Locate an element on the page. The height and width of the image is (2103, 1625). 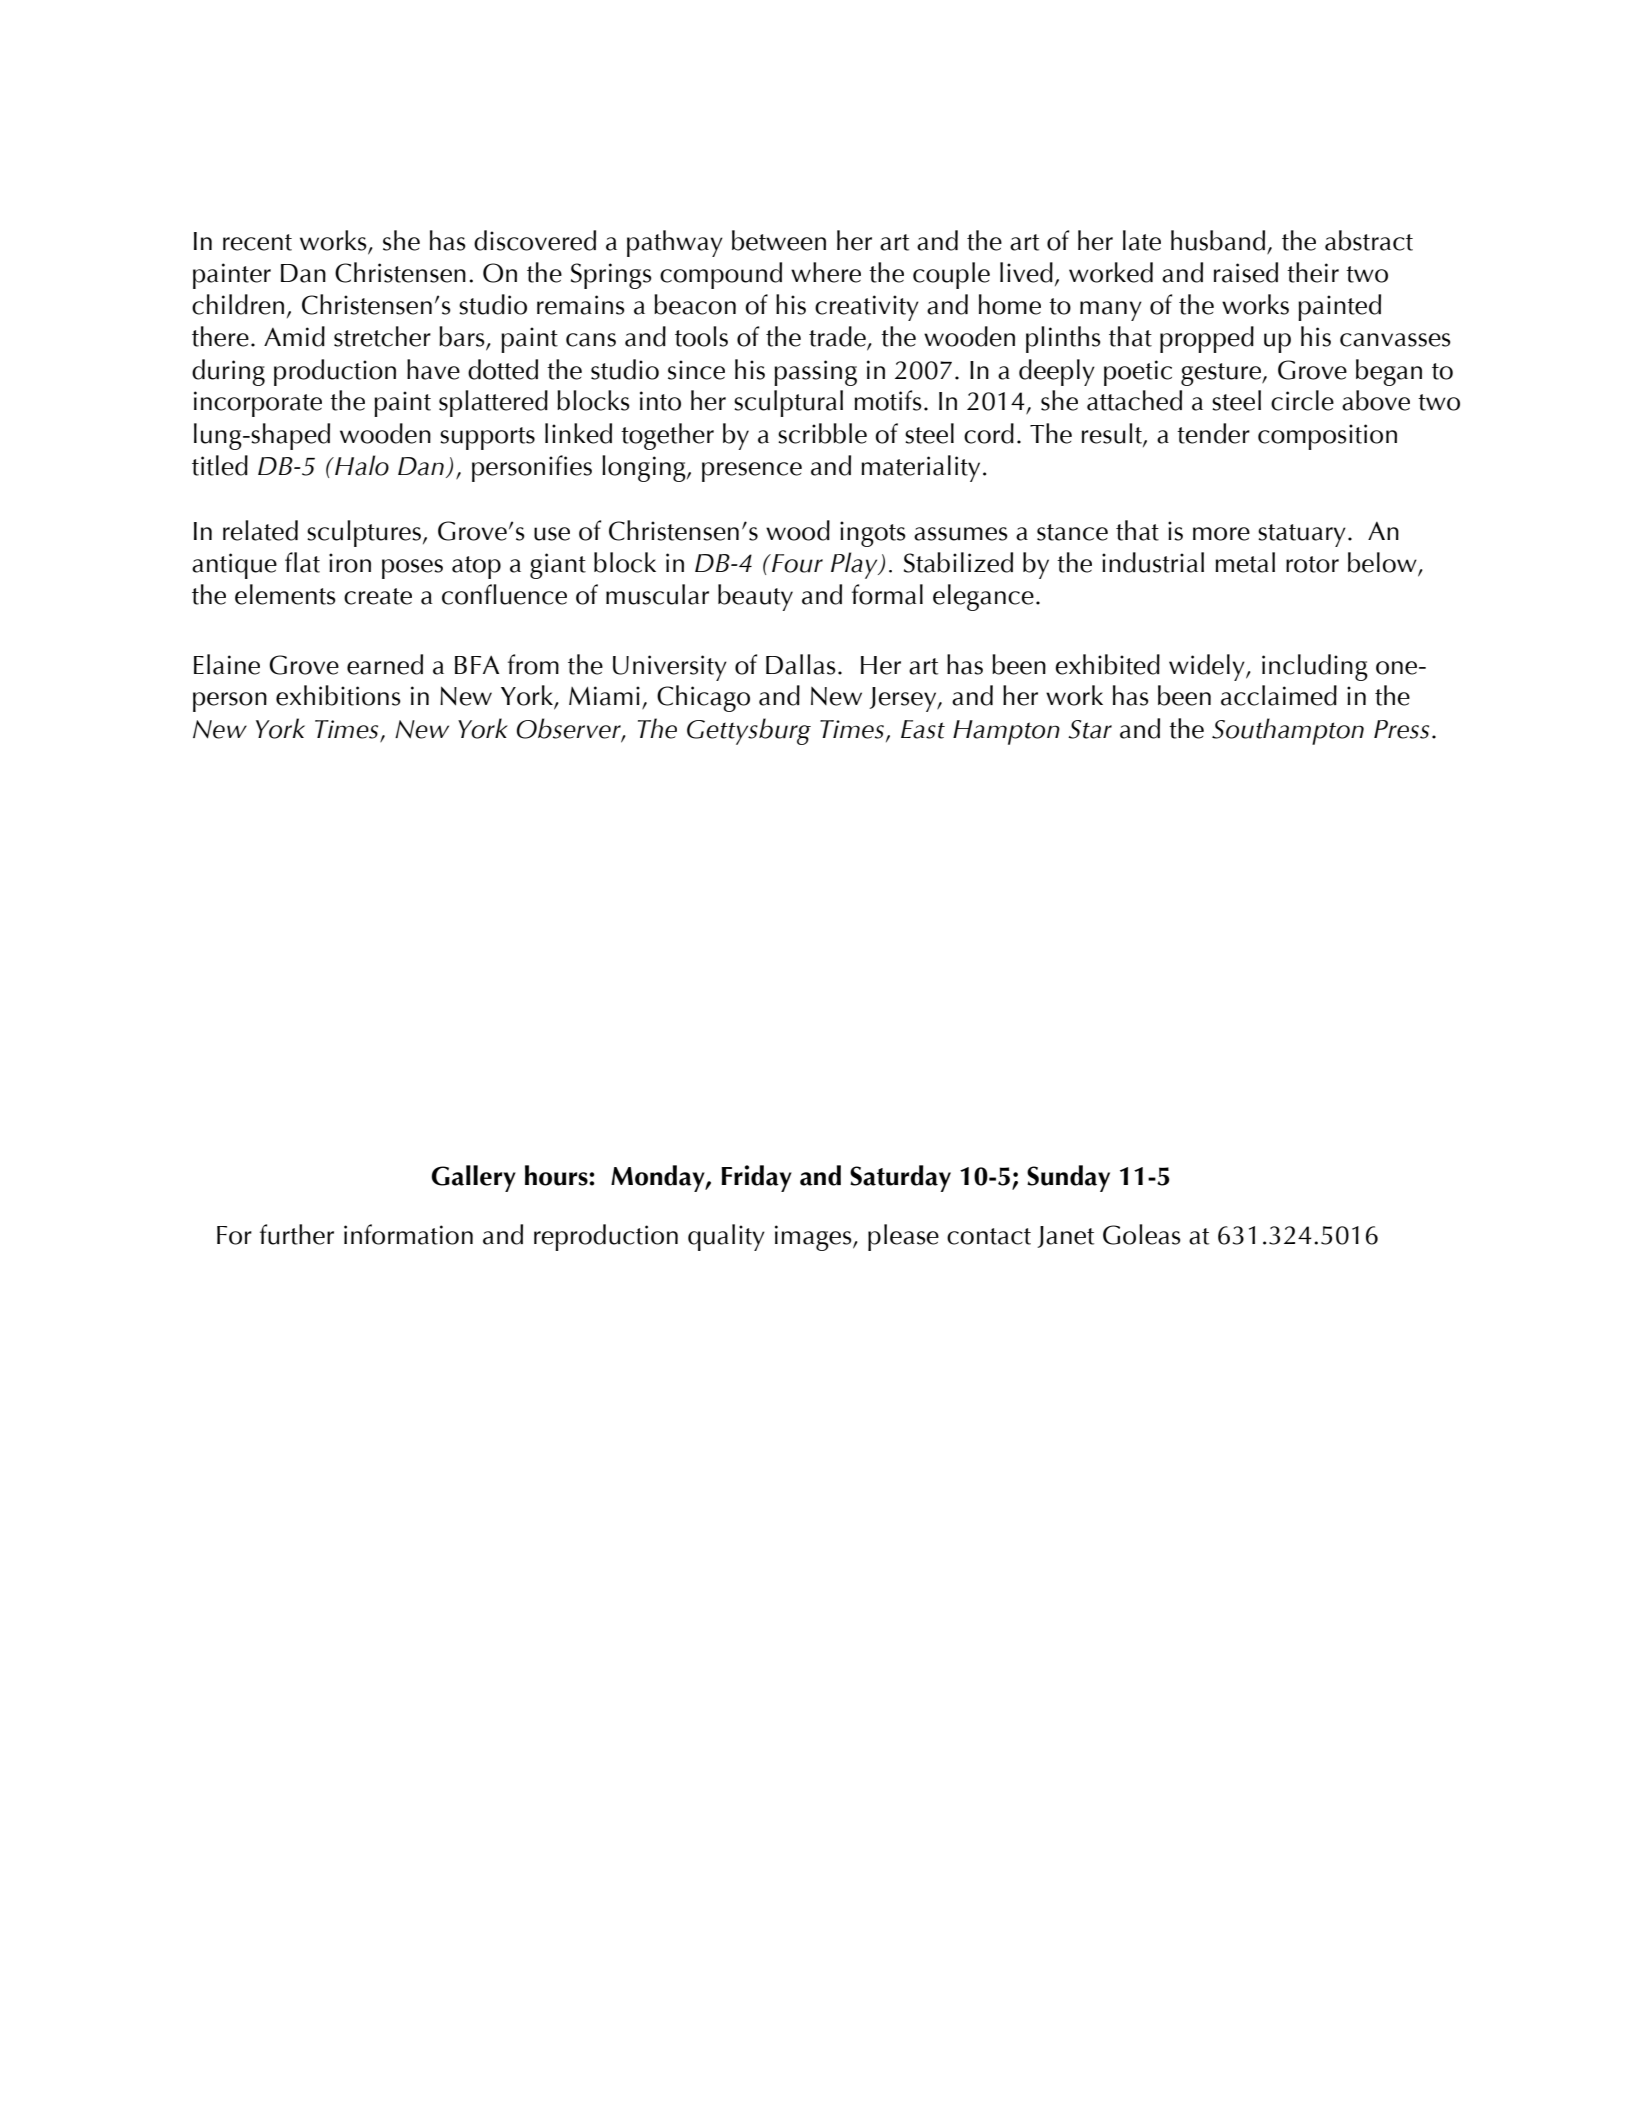
Sunday is located at coordinates (1068, 1178).
